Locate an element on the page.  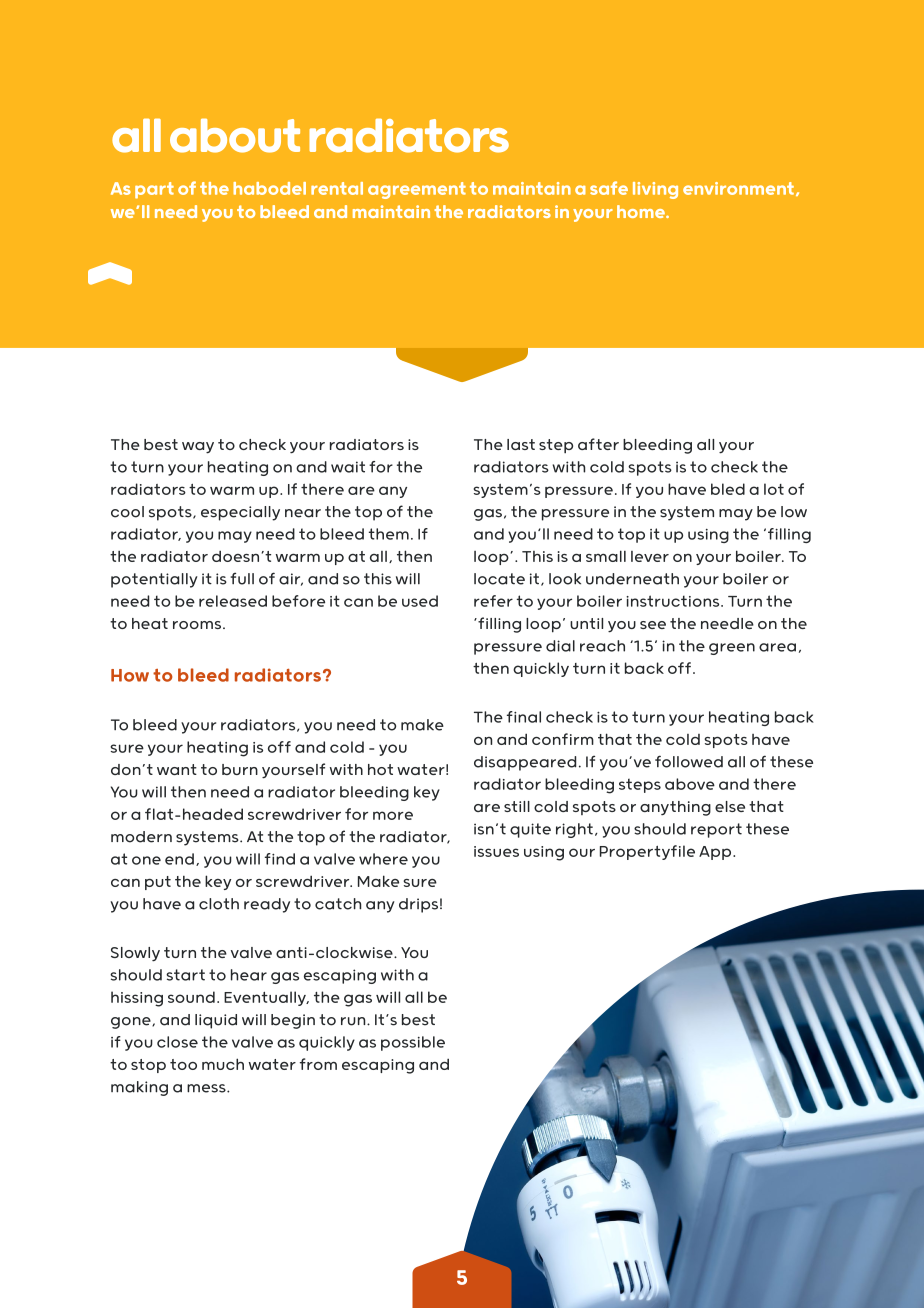
about is located at coordinates (235, 135).
